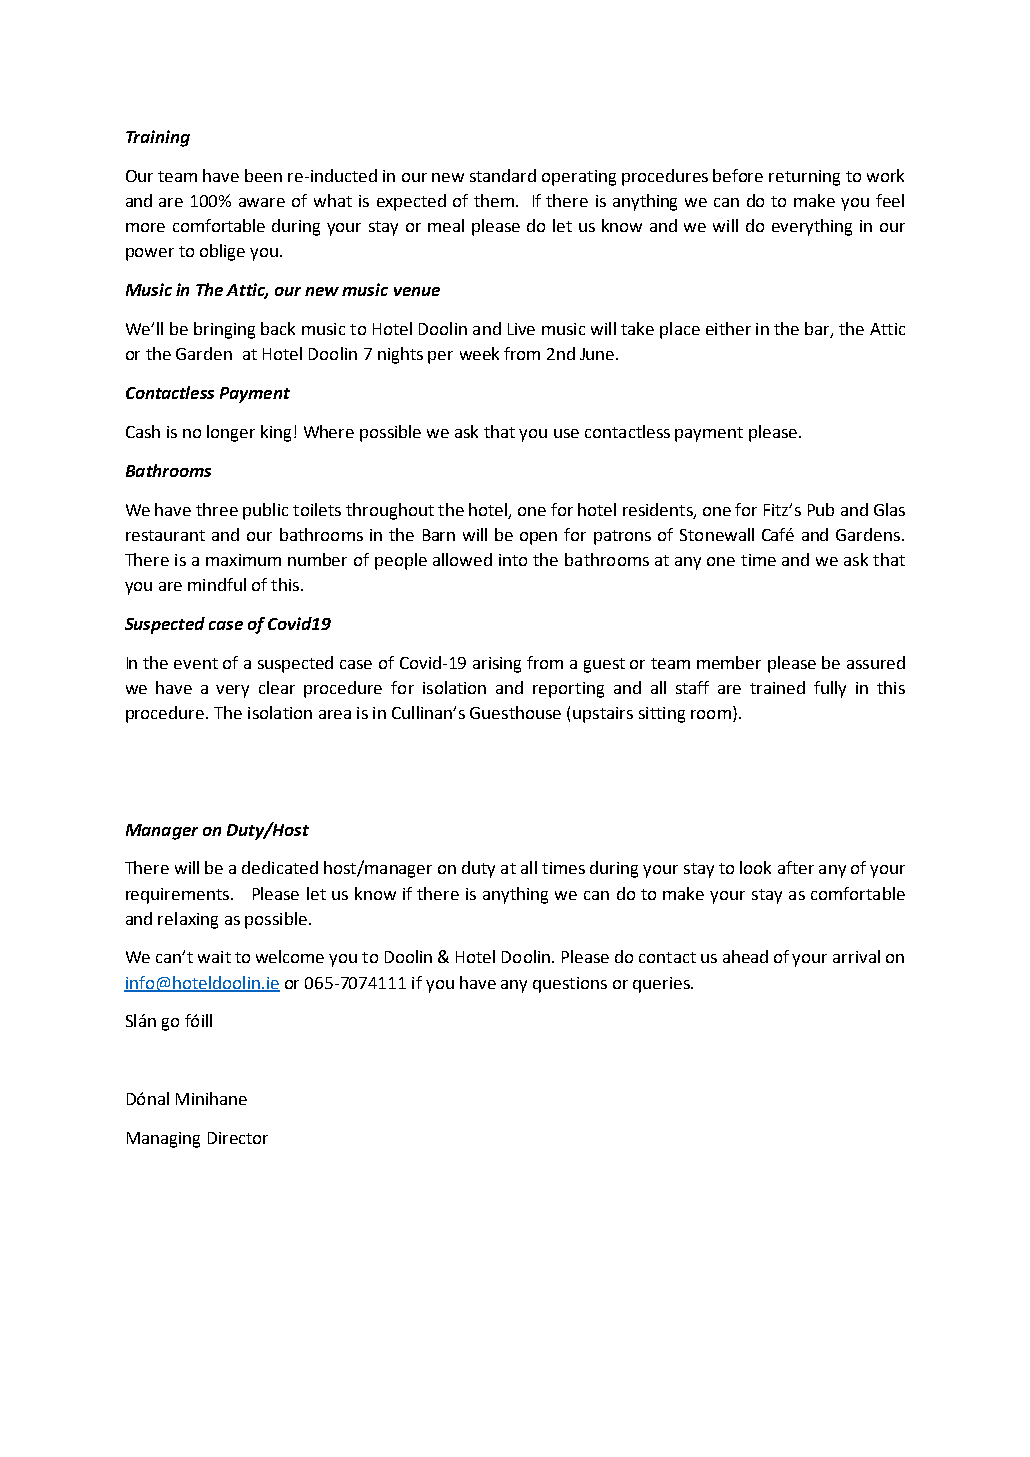  What do you see at coordinates (570, 985) in the screenshot?
I see `questions` at bounding box center [570, 985].
